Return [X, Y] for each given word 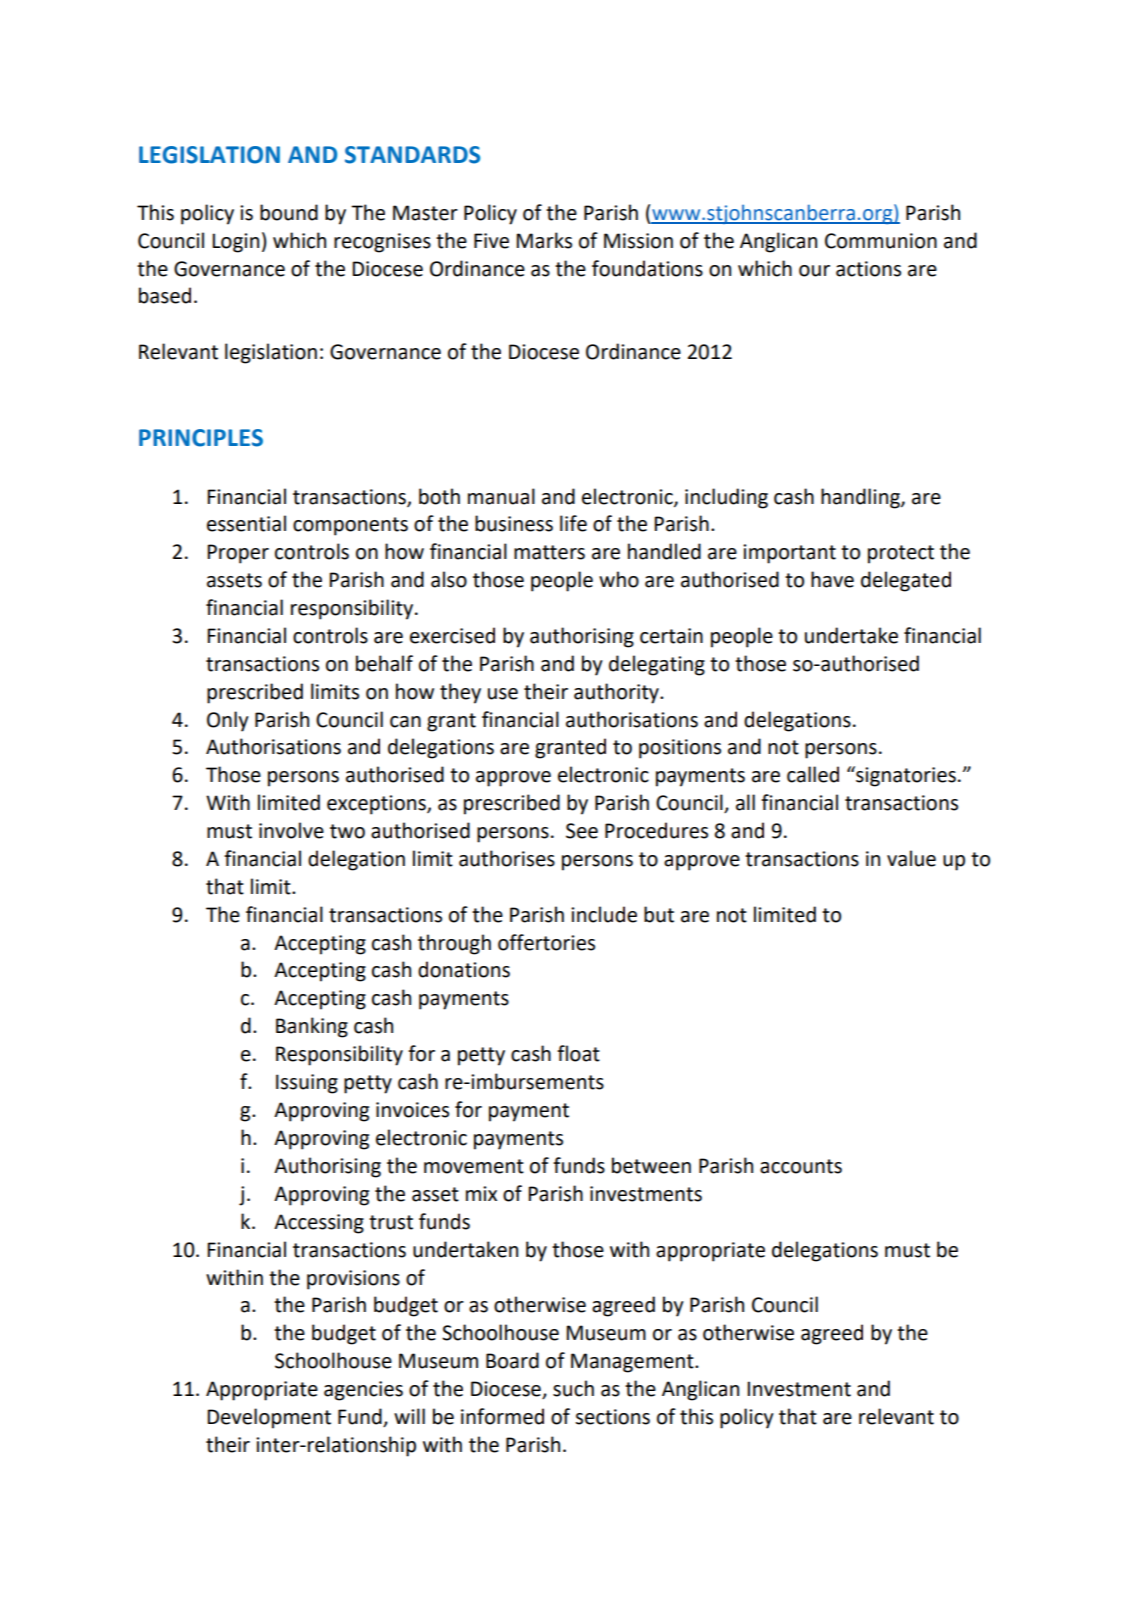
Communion [881, 241]
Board [512, 1360]
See [582, 831]
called [813, 774]
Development [269, 1418]
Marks [544, 240]
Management [633, 1363]
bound [289, 212]
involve [291, 830]
